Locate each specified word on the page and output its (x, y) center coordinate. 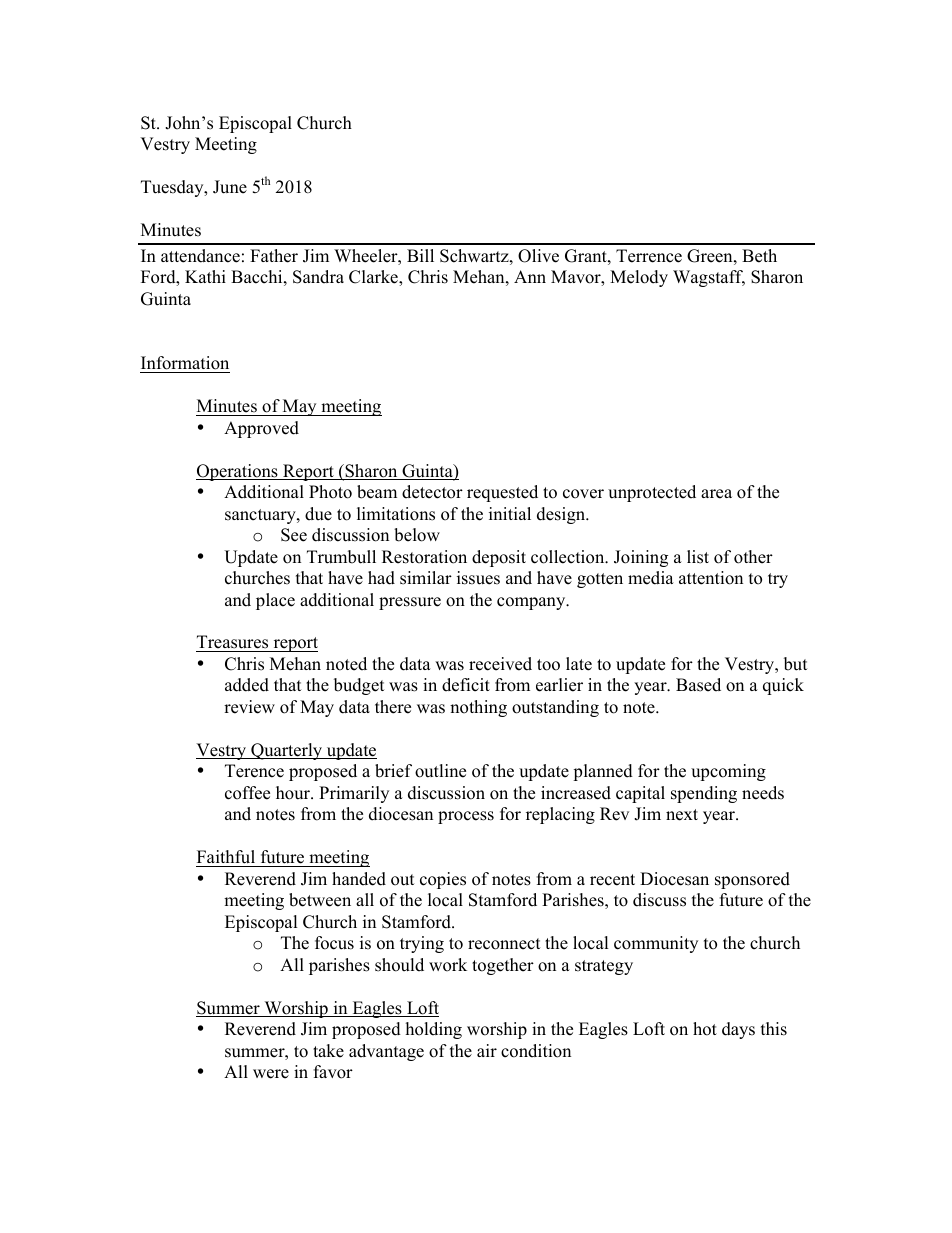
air (487, 1050)
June (230, 187)
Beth (759, 256)
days (738, 1030)
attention (711, 578)
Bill (420, 255)
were (271, 1074)
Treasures (233, 643)
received (500, 664)
